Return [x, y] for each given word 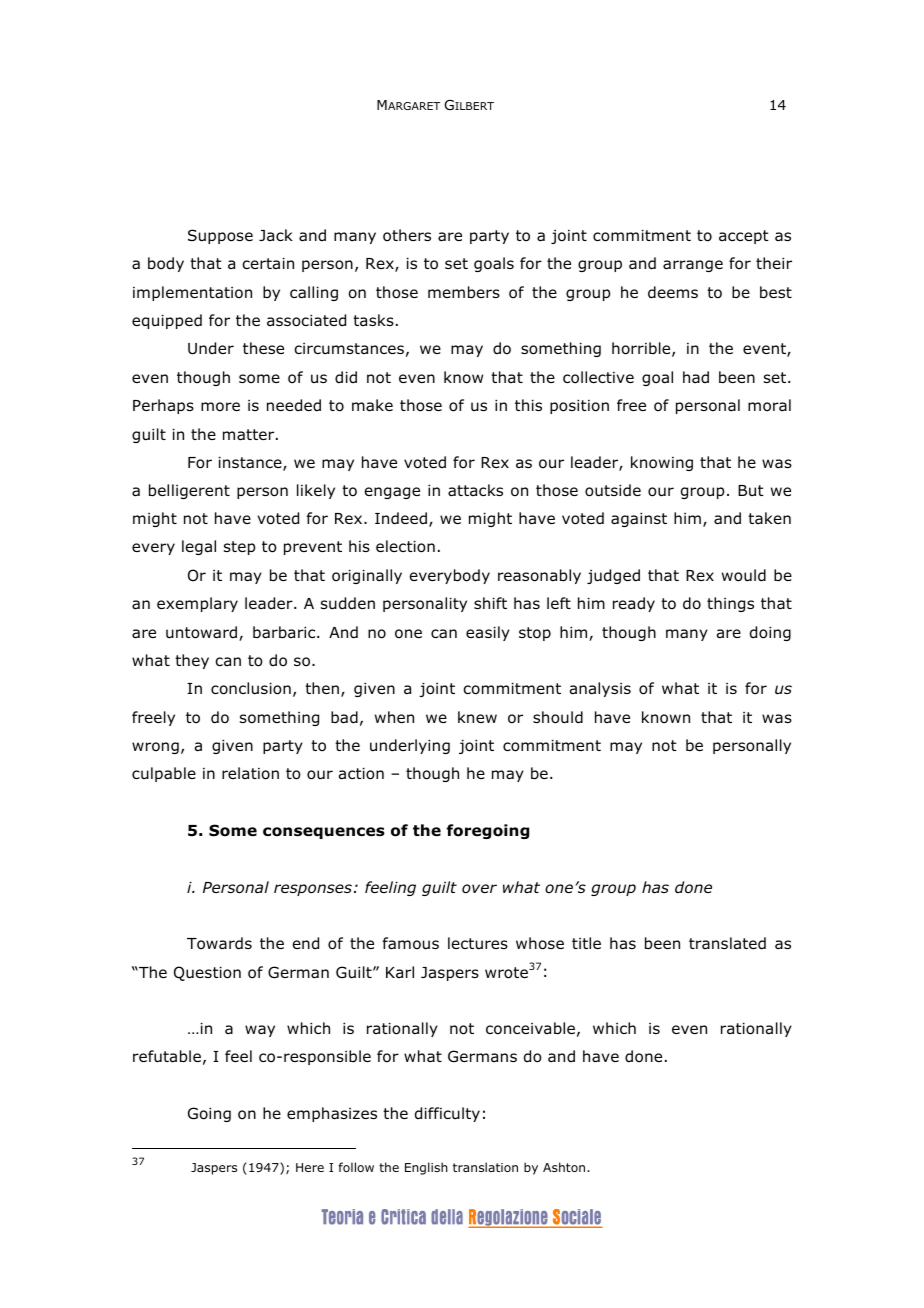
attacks [475, 490]
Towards [219, 943]
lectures [478, 943]
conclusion [251, 688]
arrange [693, 266]
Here [310, 1167]
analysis [600, 689]
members [464, 292]
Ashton [565, 1167]
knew [477, 717]
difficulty [447, 1114]
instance [251, 464]
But [751, 490]
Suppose [220, 236]
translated [727, 943]
